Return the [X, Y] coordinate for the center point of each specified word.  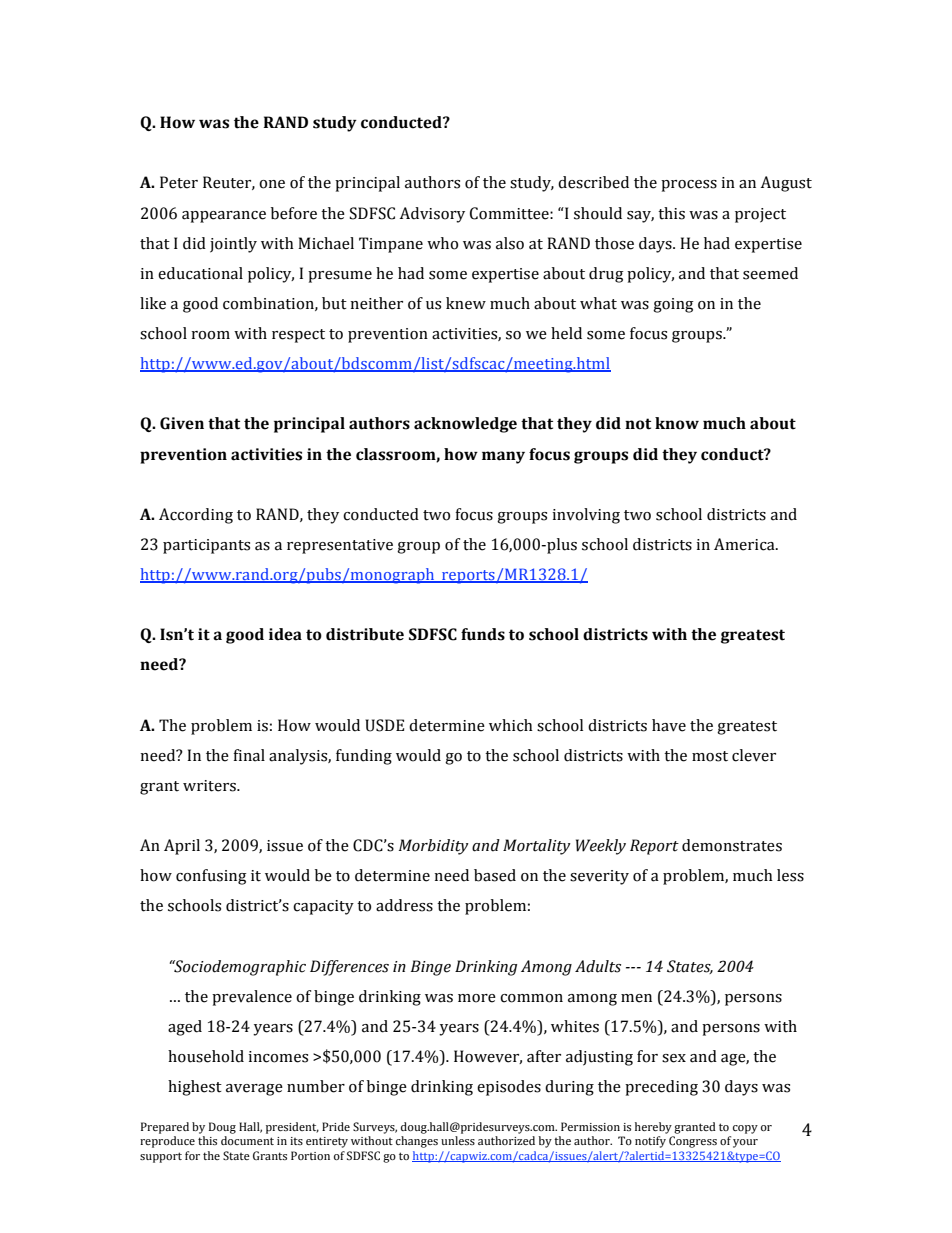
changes [417, 1142]
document [247, 1140]
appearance [224, 217]
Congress [693, 1142]
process [689, 186]
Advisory [432, 215]
